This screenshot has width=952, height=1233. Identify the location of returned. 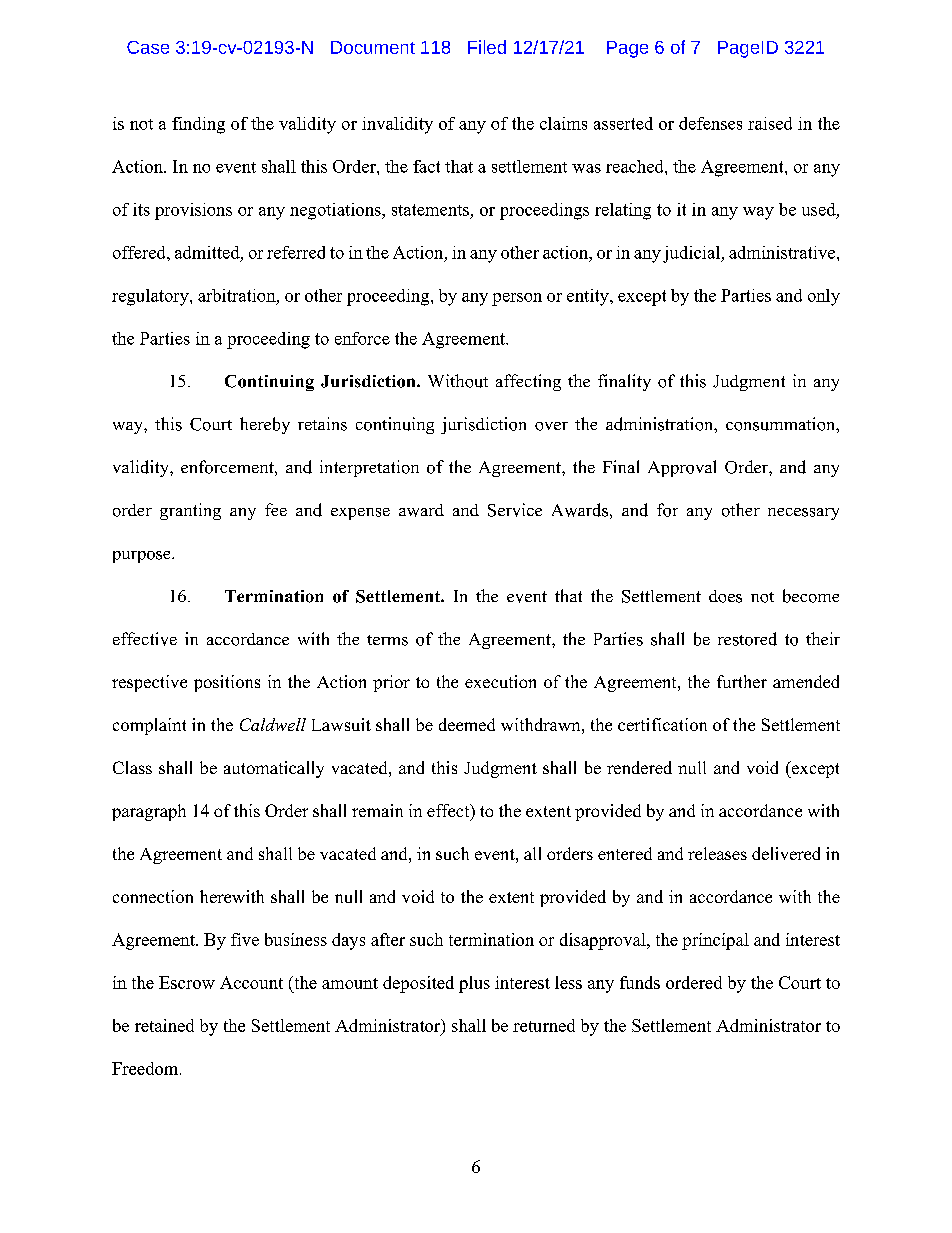
(544, 1025).
